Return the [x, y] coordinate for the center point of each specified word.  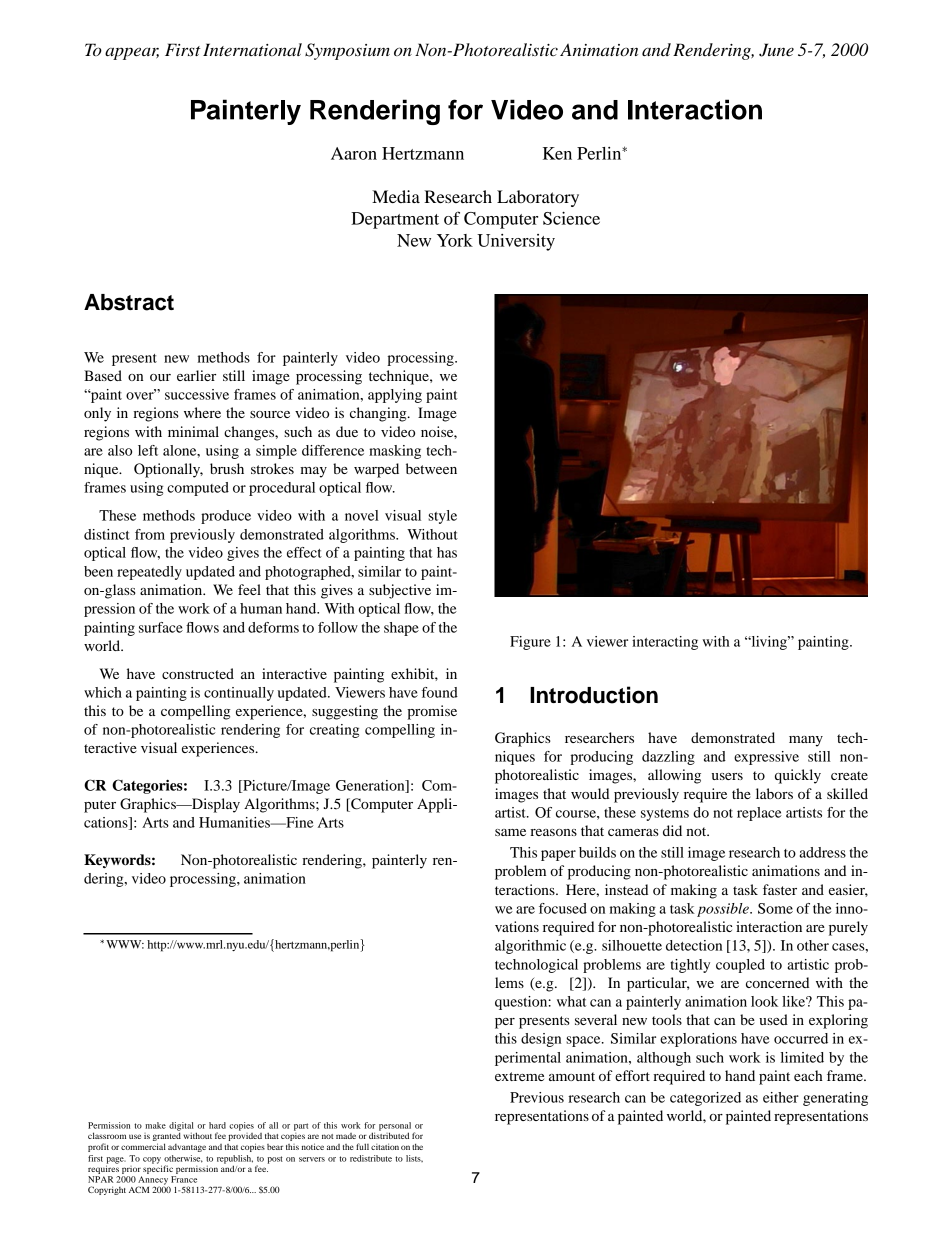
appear [132, 53]
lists [414, 1158]
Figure [530, 643]
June [776, 50]
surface [161, 627]
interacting [665, 643]
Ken [557, 153]
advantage [187, 1148]
